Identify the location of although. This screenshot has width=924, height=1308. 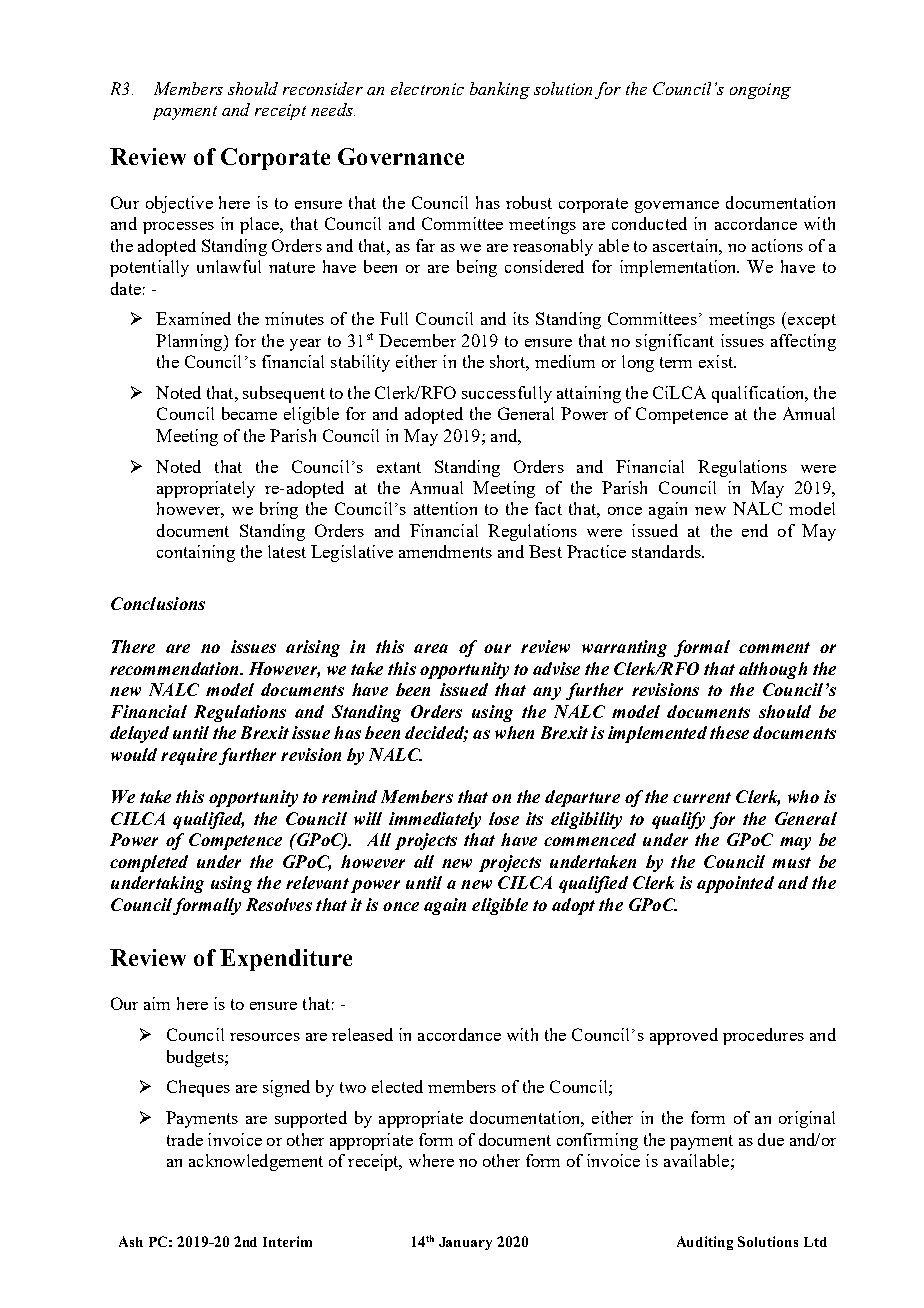
(773, 670).
